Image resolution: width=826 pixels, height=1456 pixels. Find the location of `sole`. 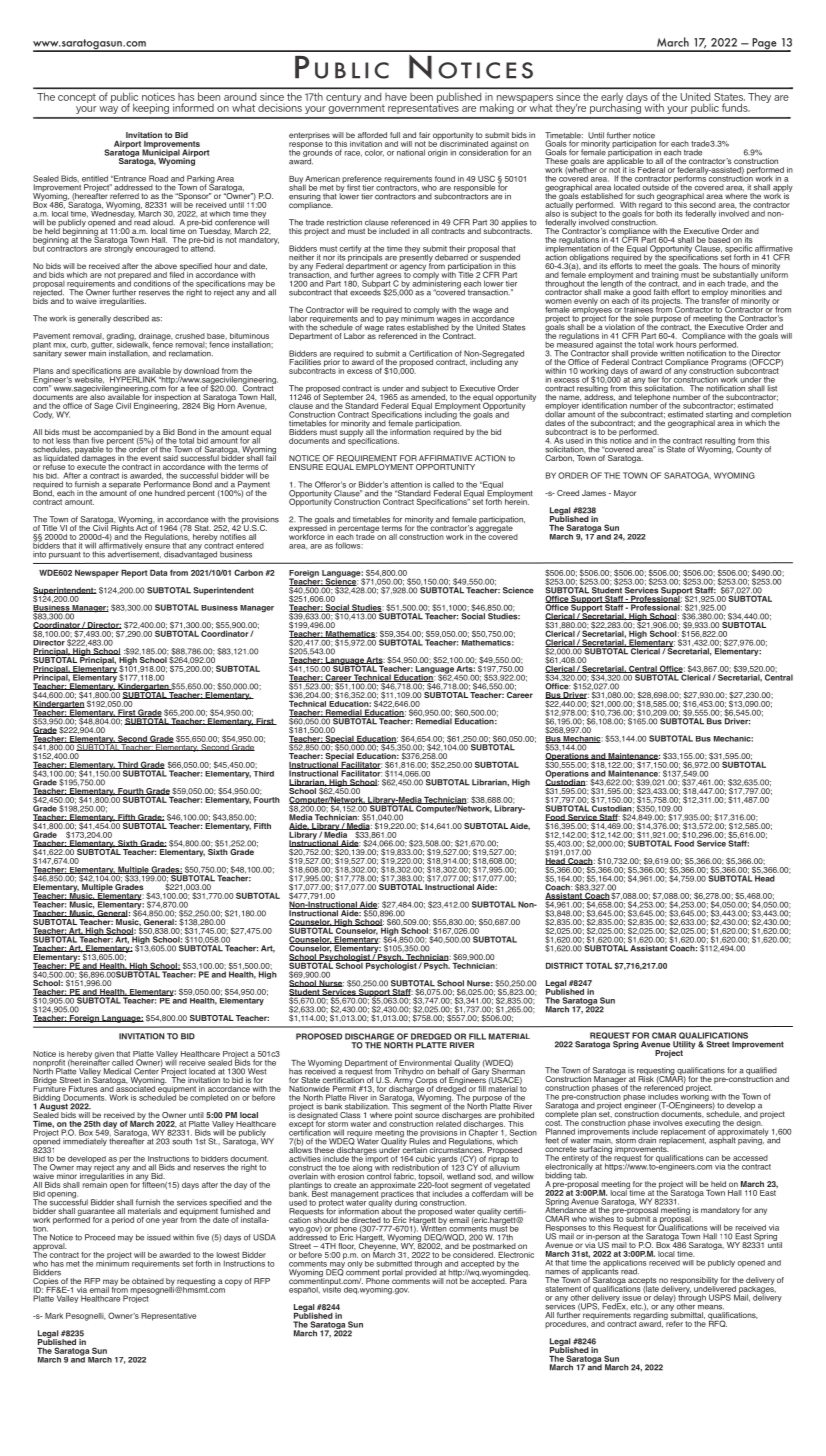

sole is located at coordinates (642, 318).
